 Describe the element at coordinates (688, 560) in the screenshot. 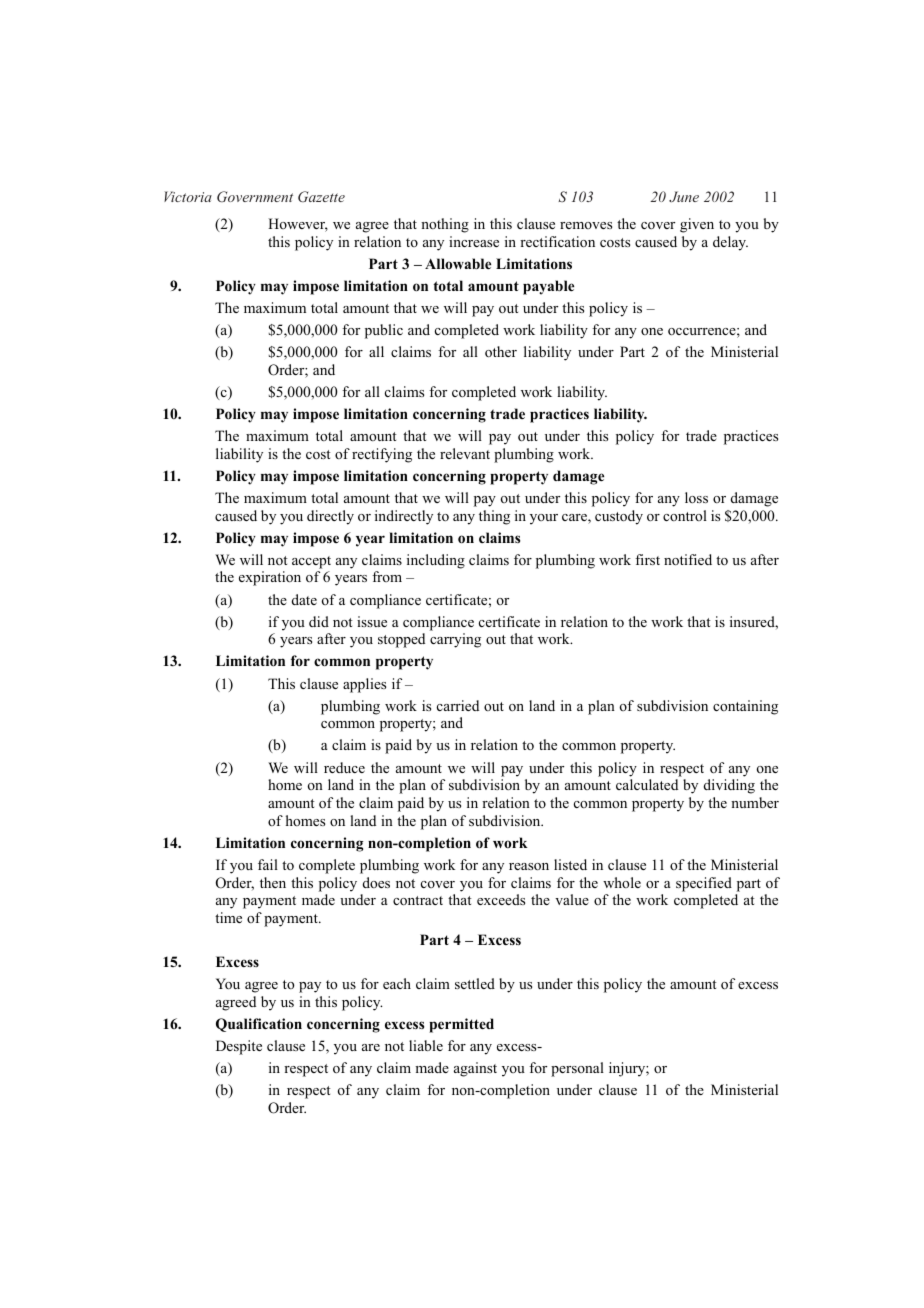

I see `notified` at that location.
